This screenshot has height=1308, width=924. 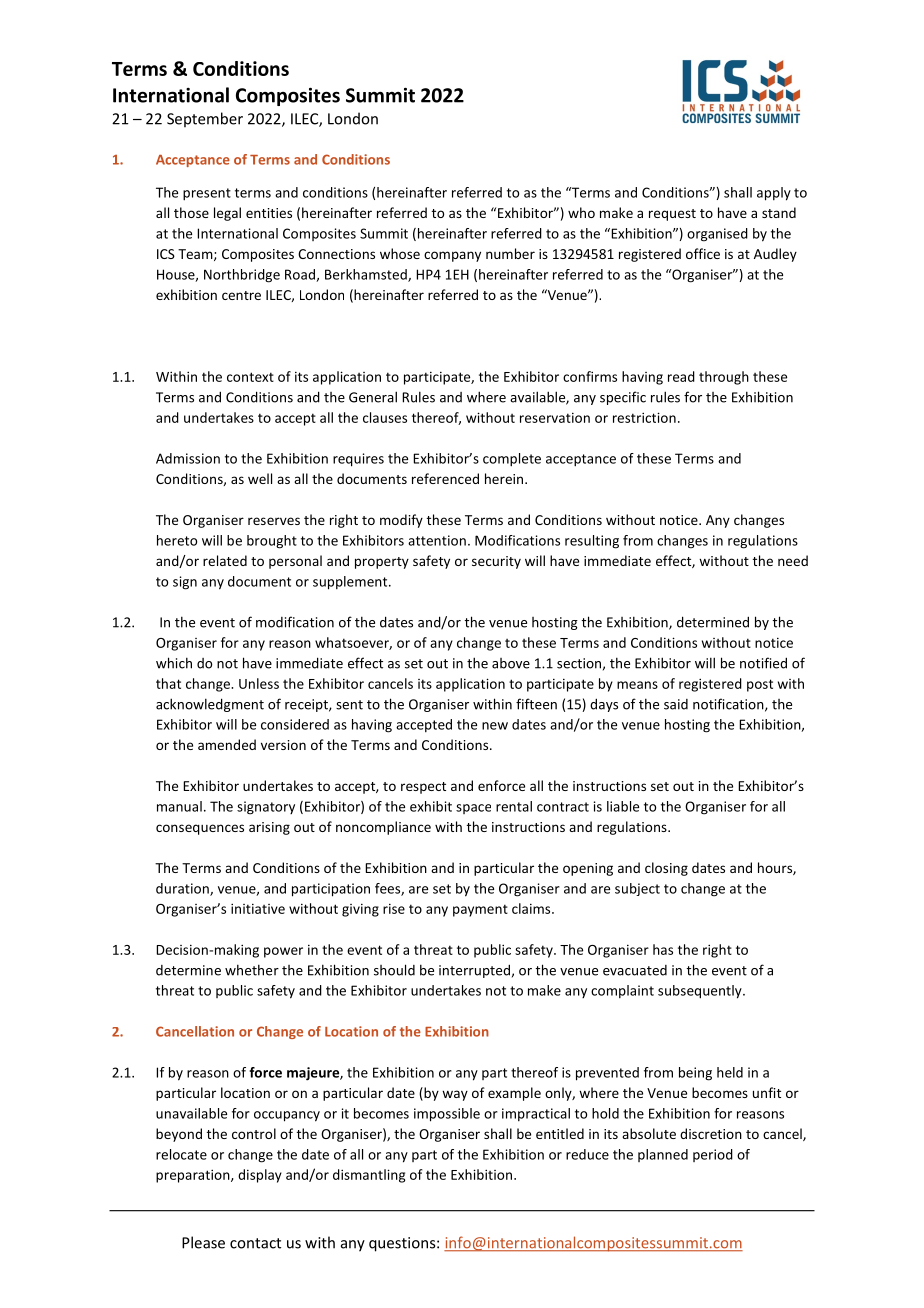 I want to click on referenced, so click(x=445, y=478).
